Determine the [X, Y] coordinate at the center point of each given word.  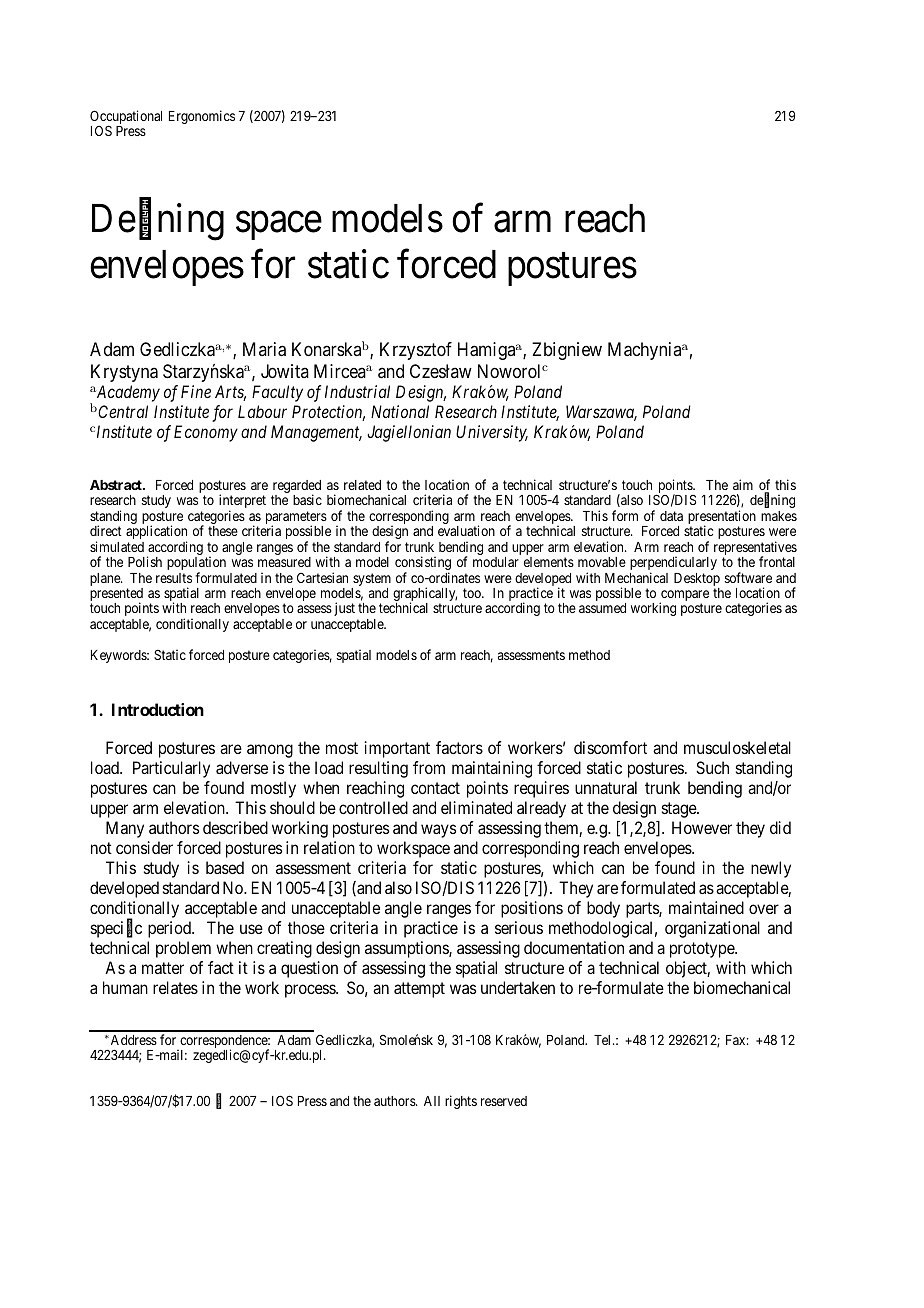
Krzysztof [416, 351]
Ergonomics [202, 117]
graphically [425, 595]
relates [175, 987]
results [174, 578]
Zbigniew [567, 351]
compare [684, 597]
